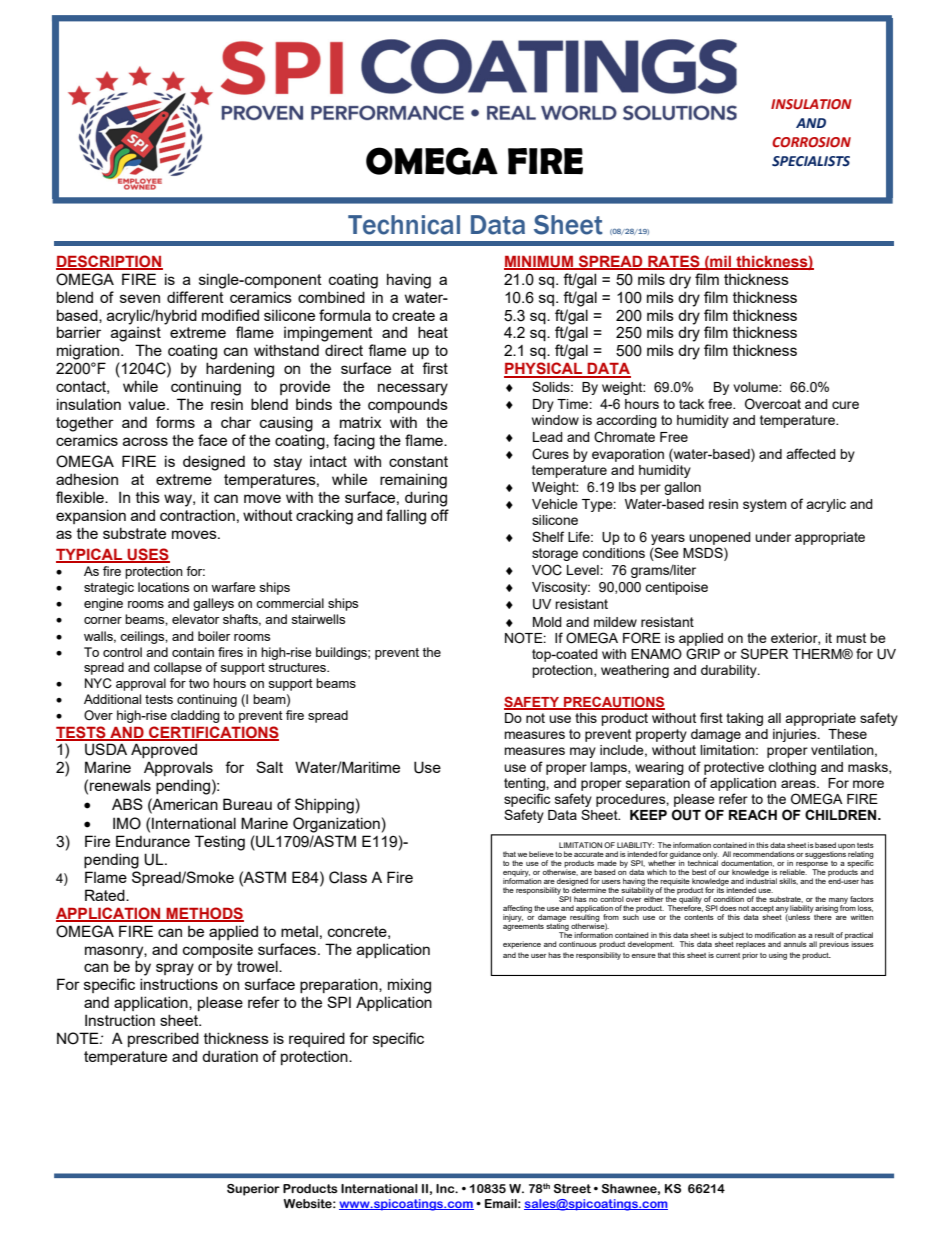  What do you see at coordinates (230, 1056) in the screenshot?
I see `duration` at bounding box center [230, 1056].
